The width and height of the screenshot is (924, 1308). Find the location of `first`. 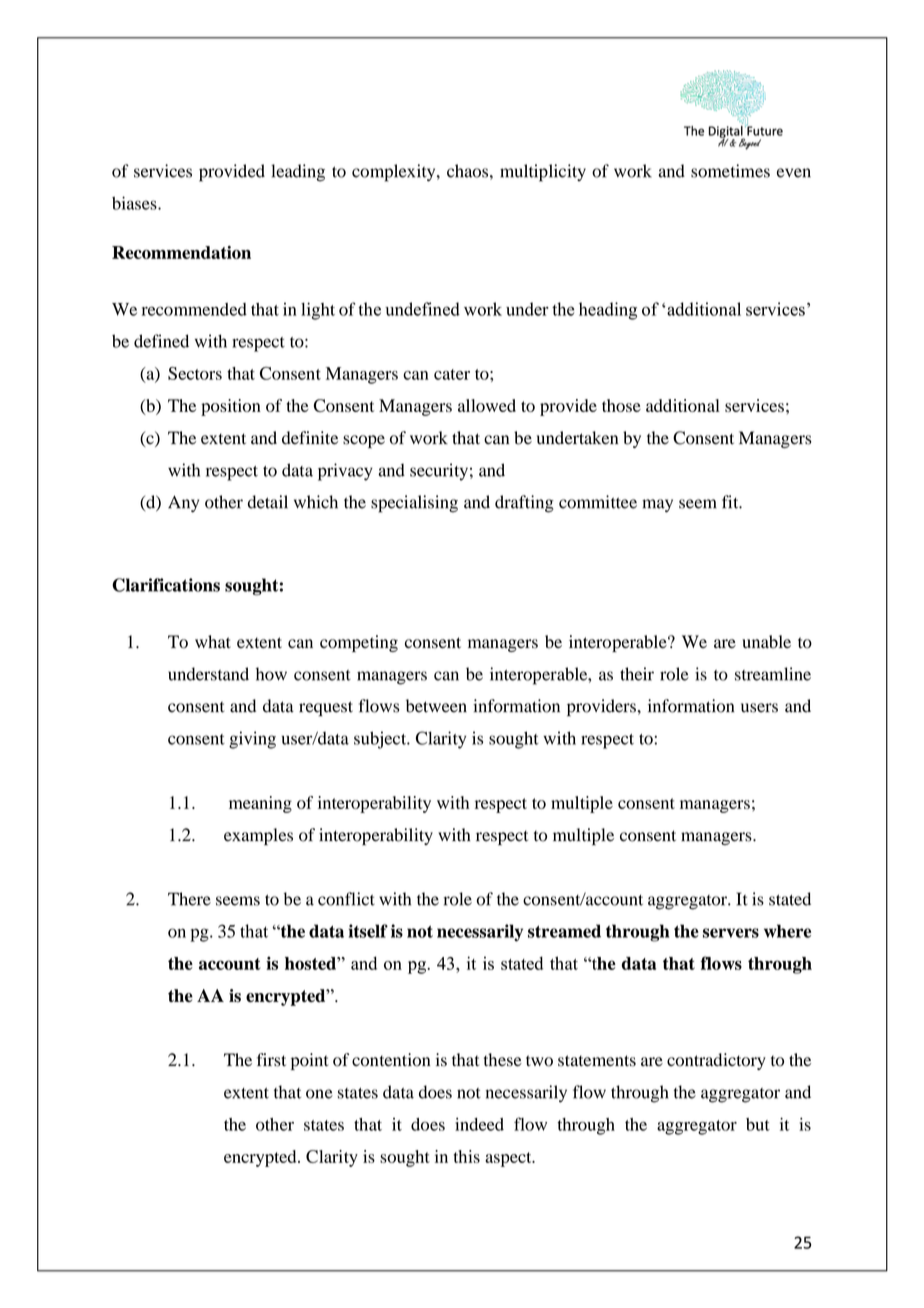

first is located at coordinates (271, 1060).
